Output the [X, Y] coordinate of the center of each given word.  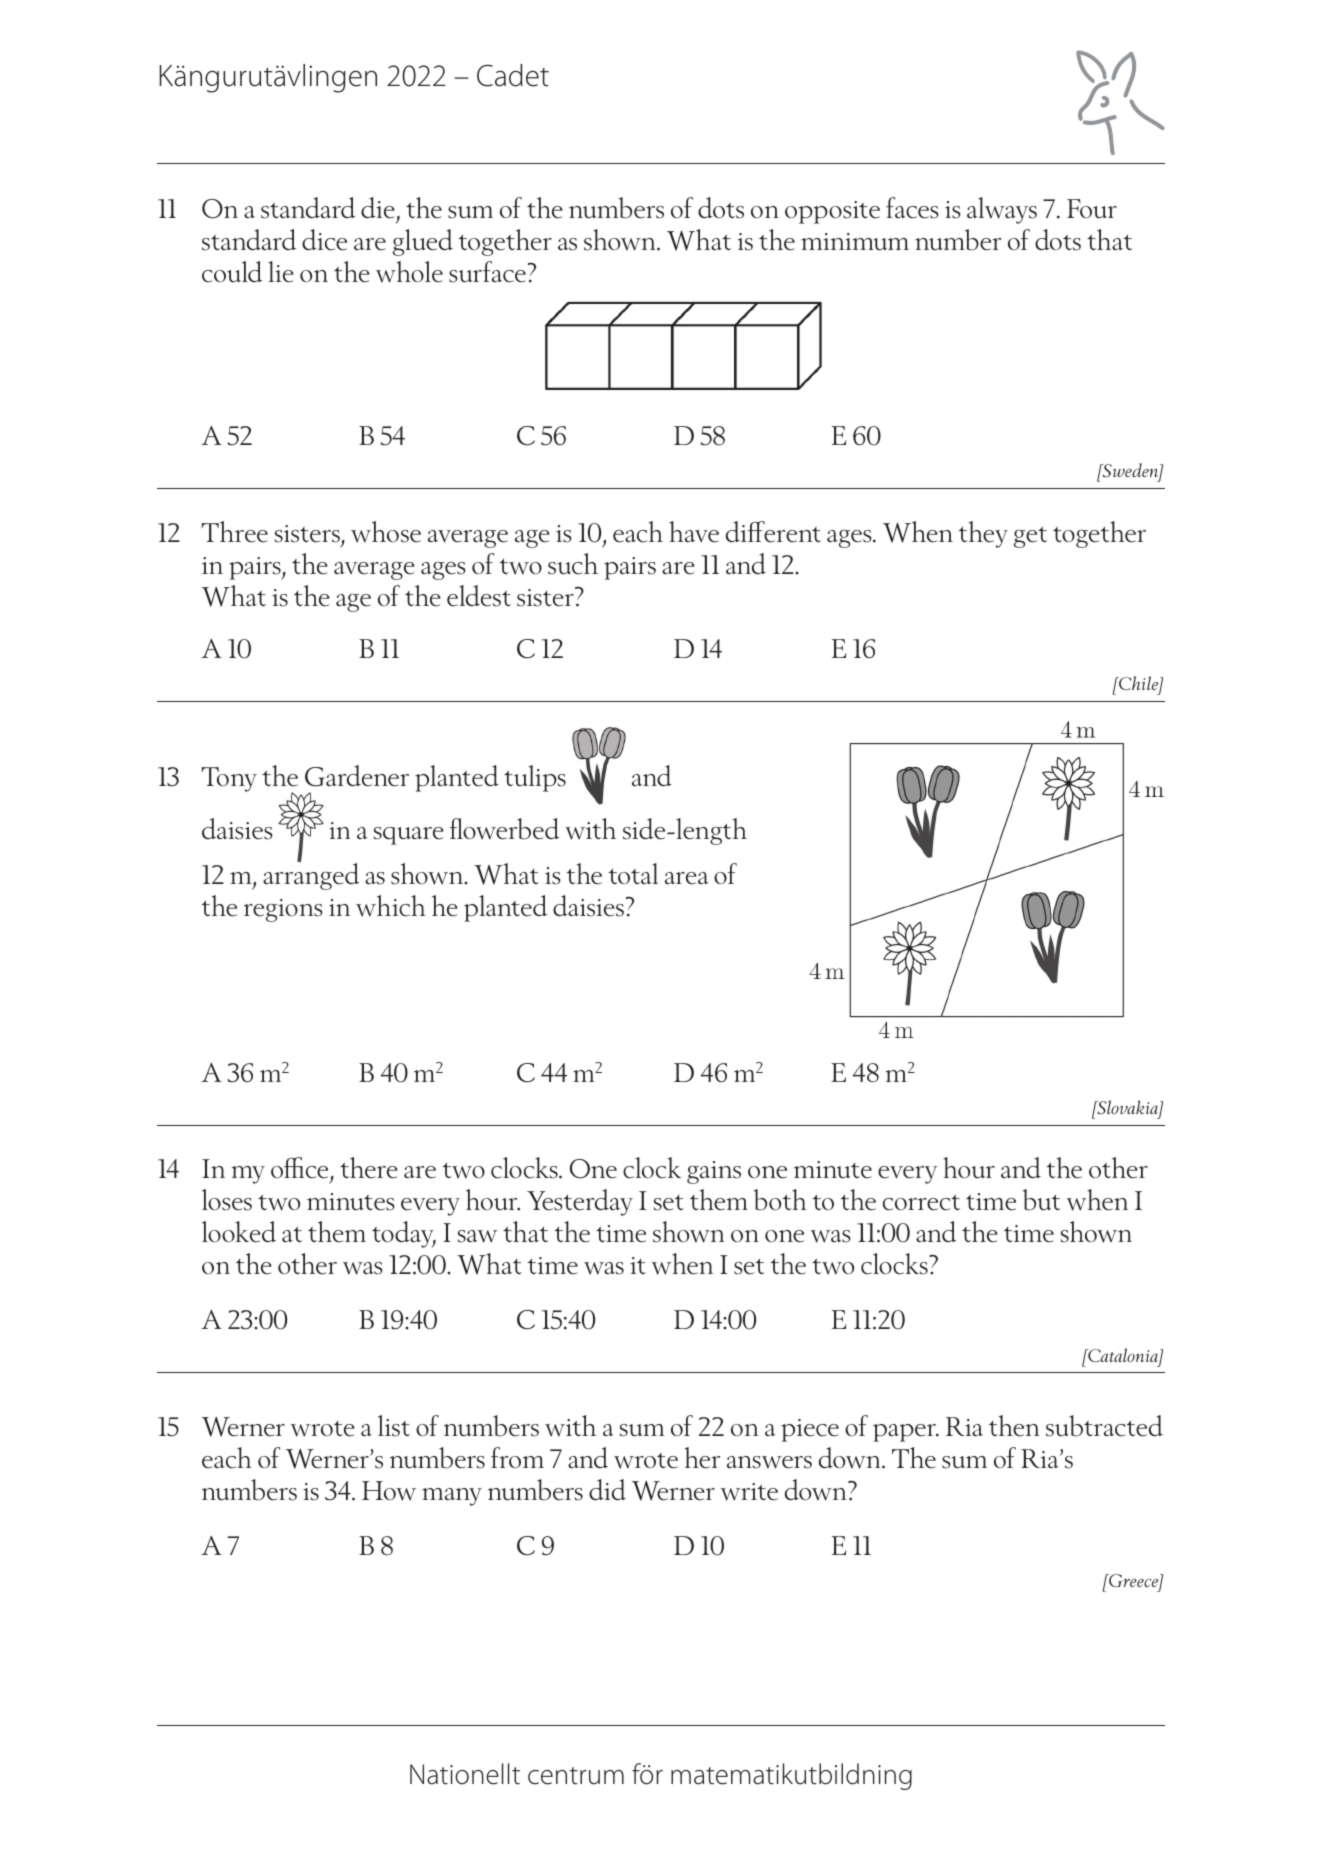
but [1042, 1200]
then [1014, 1426]
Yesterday [580, 1202]
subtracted [1104, 1426]
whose [386, 532]
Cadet [513, 75]
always [1002, 210]
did [607, 1490]
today [404, 1234]
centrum [576, 1776]
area [687, 878]
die [378, 208]
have [694, 532]
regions [283, 910]
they [983, 534]
